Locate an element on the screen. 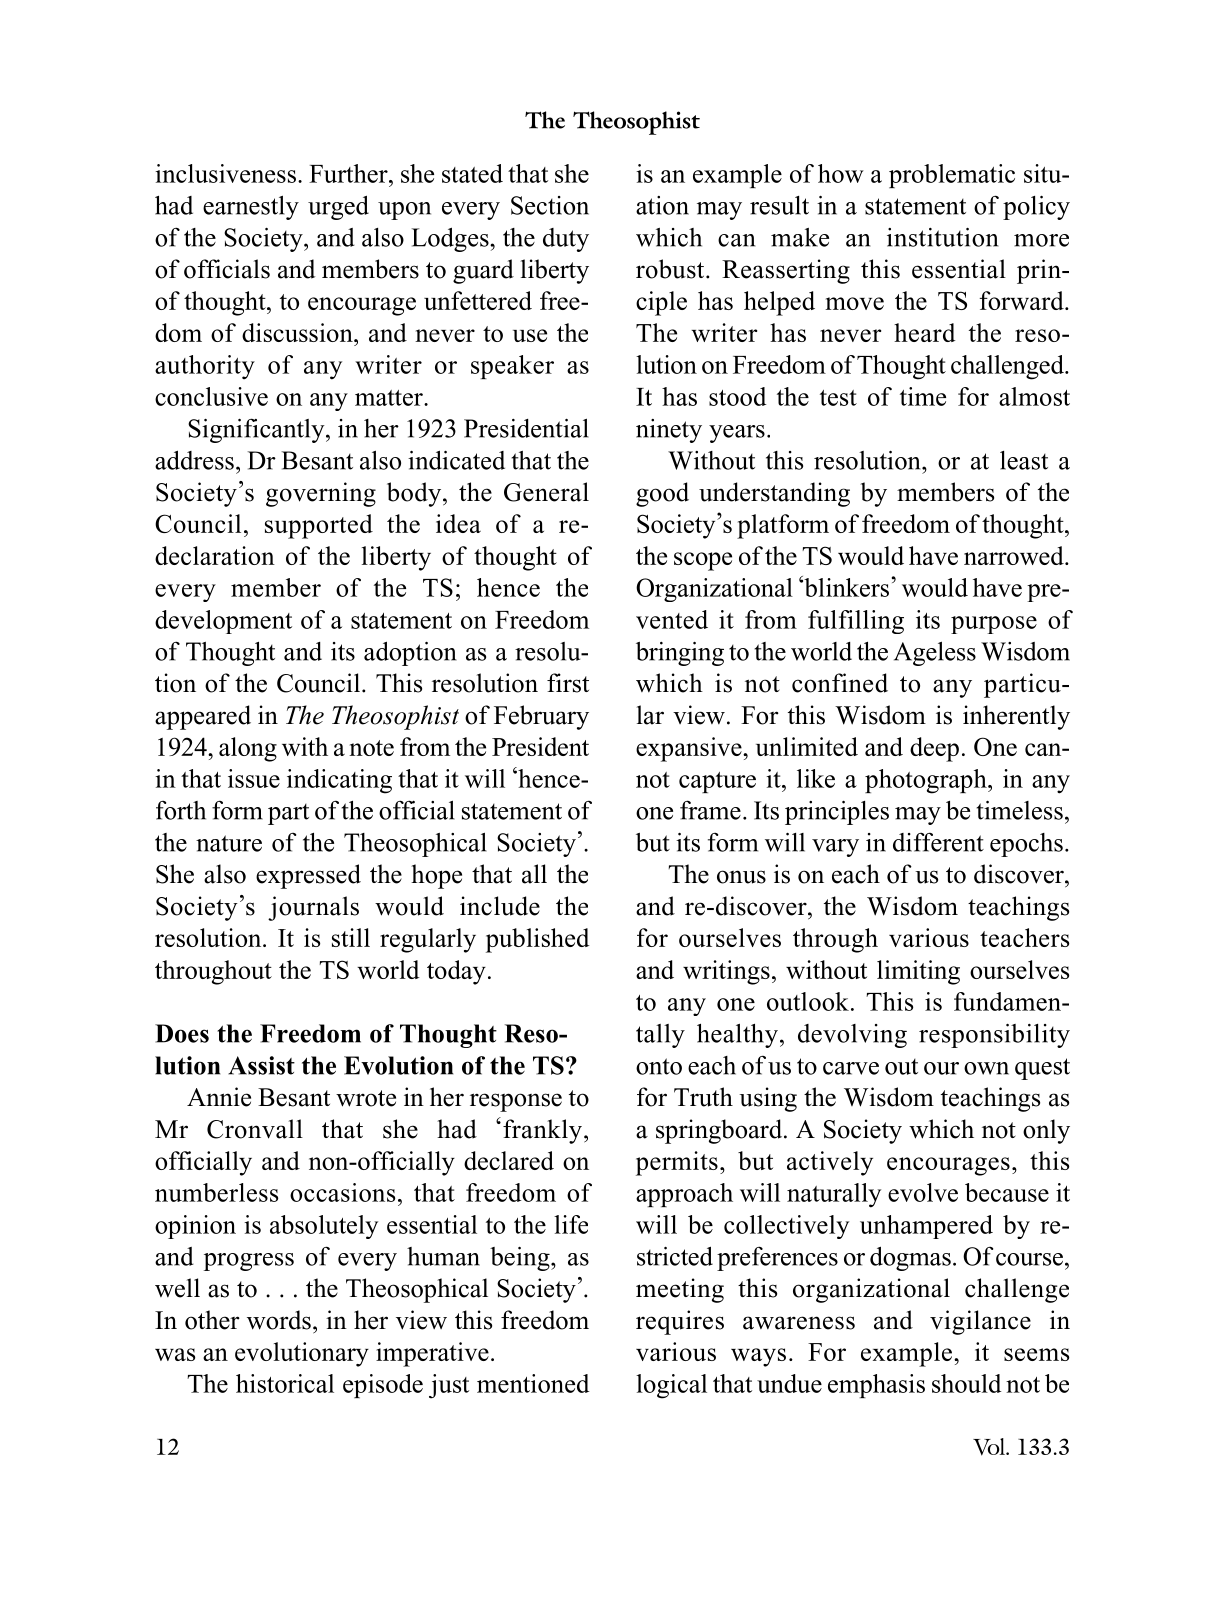 The image size is (1225, 1612). photograph is located at coordinates (927, 781).
